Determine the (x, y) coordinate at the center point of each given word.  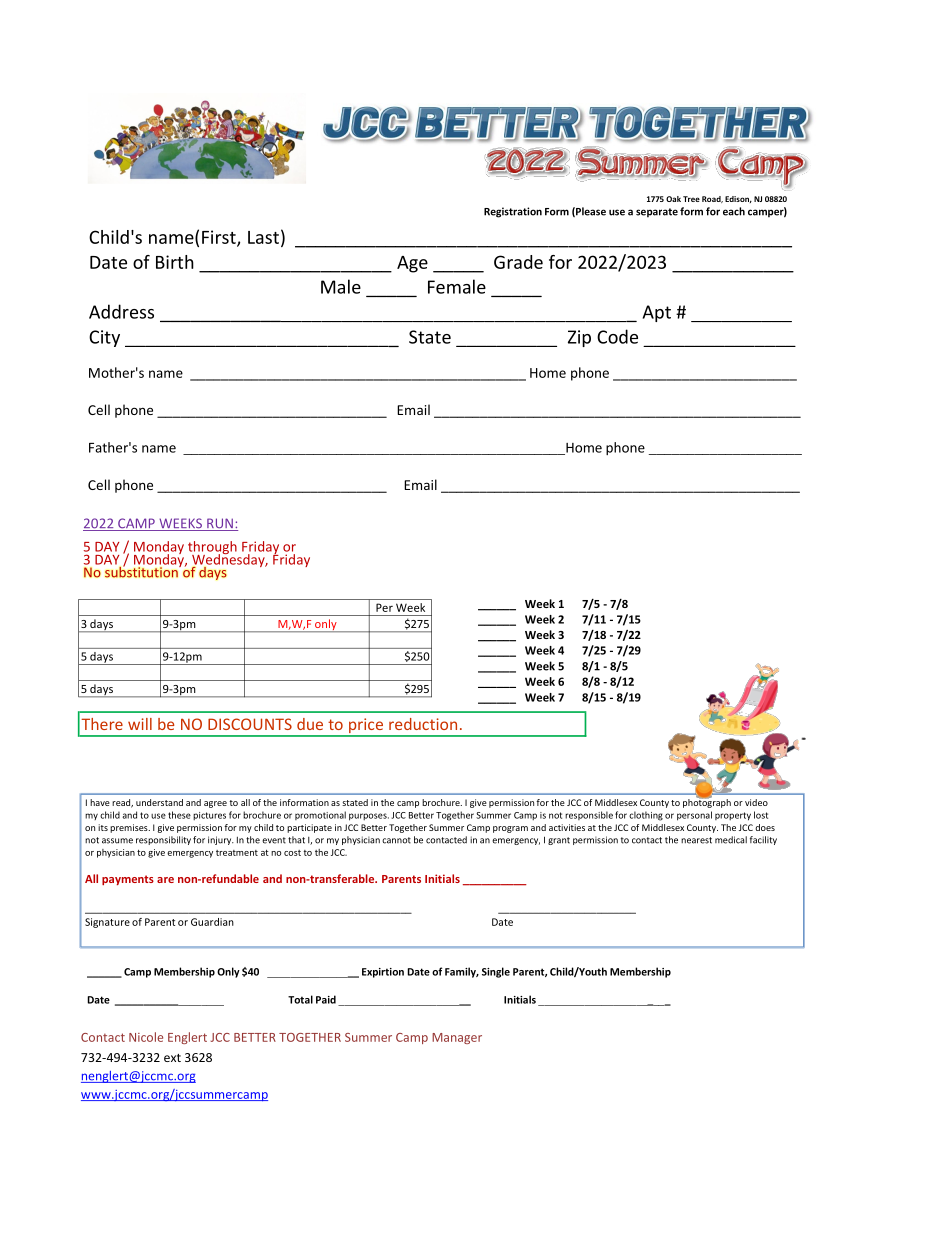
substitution (142, 571)
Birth (175, 262)
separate (657, 213)
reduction (423, 724)
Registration (513, 212)
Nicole (146, 1037)
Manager (457, 1038)
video (756, 802)
